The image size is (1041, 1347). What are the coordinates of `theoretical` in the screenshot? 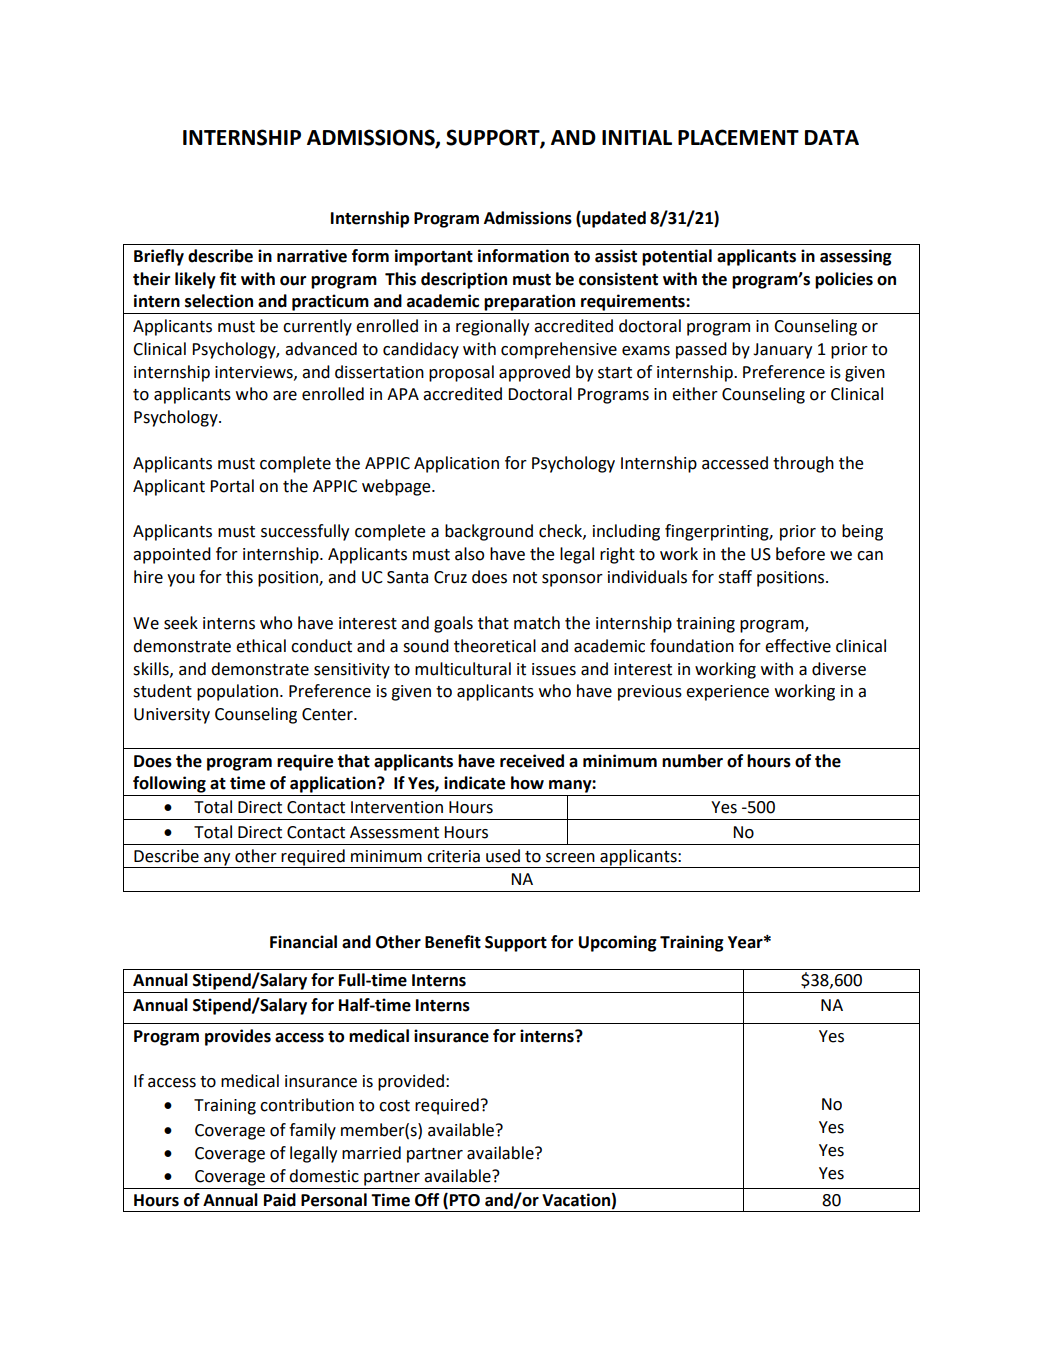 It's located at (495, 646).
